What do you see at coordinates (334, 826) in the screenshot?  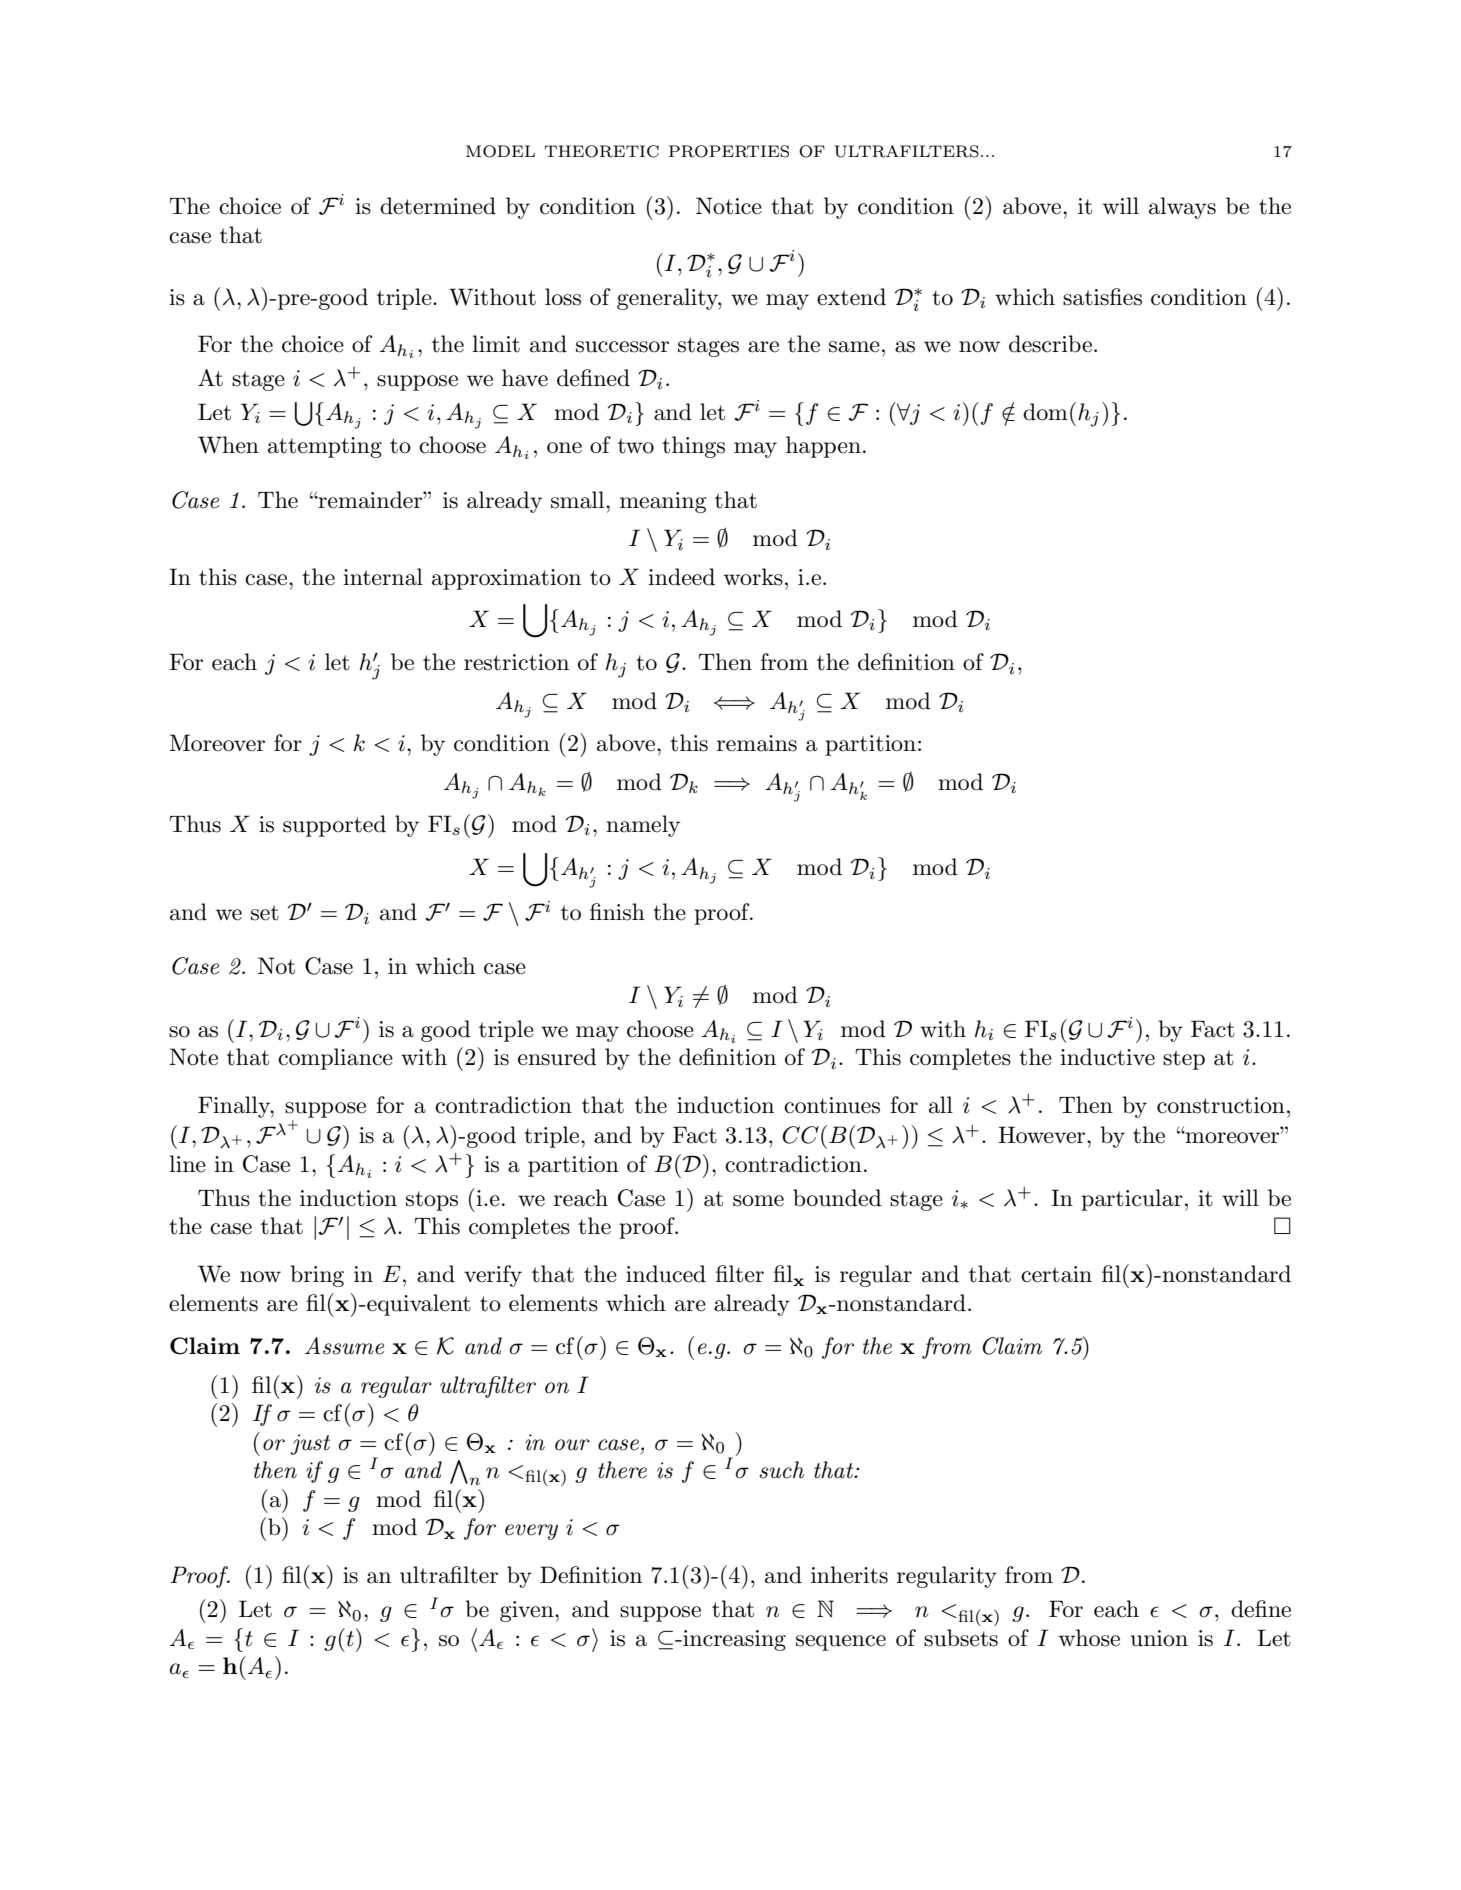 I see `supported` at bounding box center [334, 826].
